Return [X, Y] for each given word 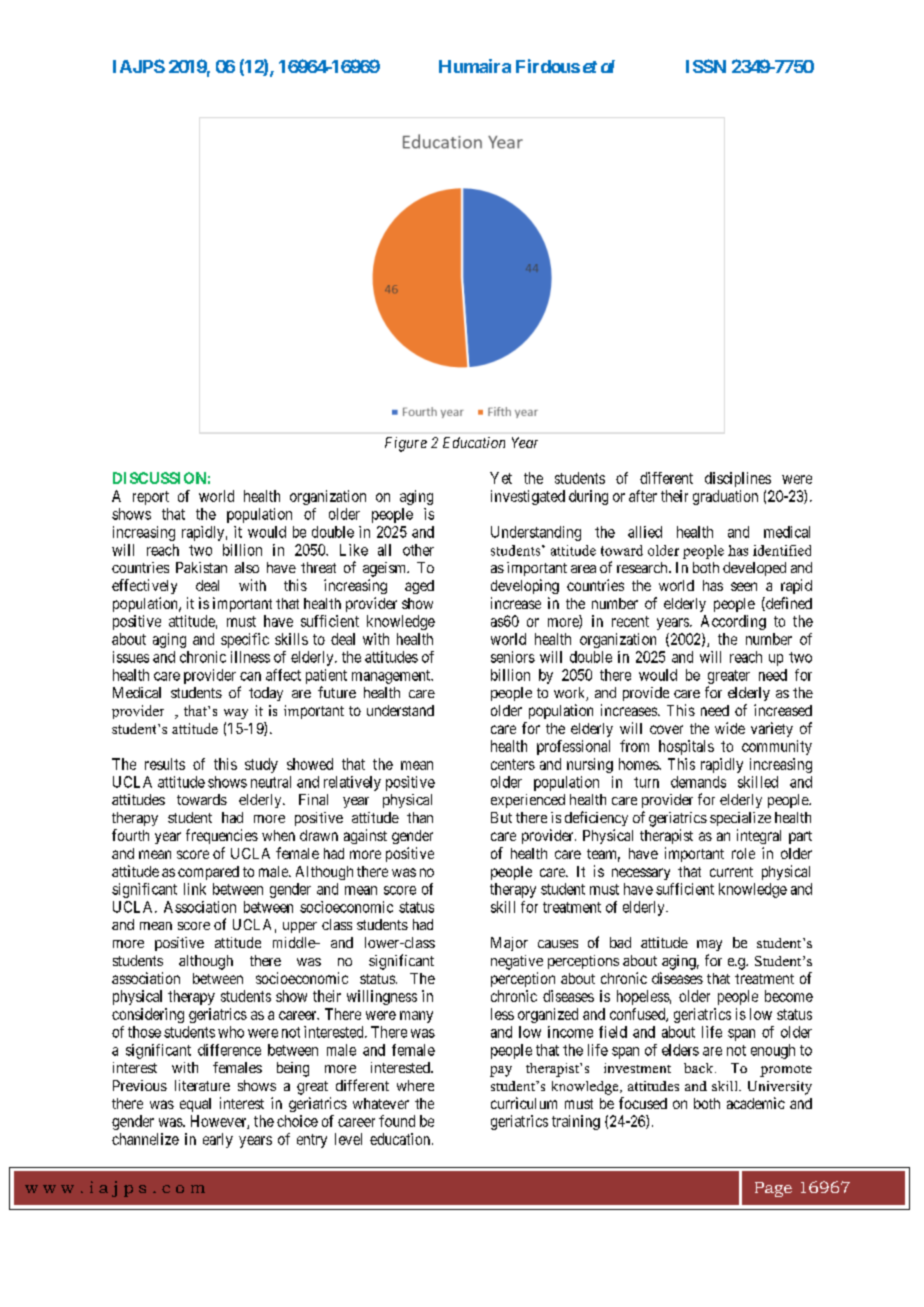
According [733, 622]
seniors [513, 657]
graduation [725, 497]
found [397, 1121]
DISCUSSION [159, 478]
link [195, 889]
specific [245, 640]
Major [509, 944]
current [731, 872]
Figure [406, 444]
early [218, 1140]
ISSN [706, 66]
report [151, 498]
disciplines [738, 479]
